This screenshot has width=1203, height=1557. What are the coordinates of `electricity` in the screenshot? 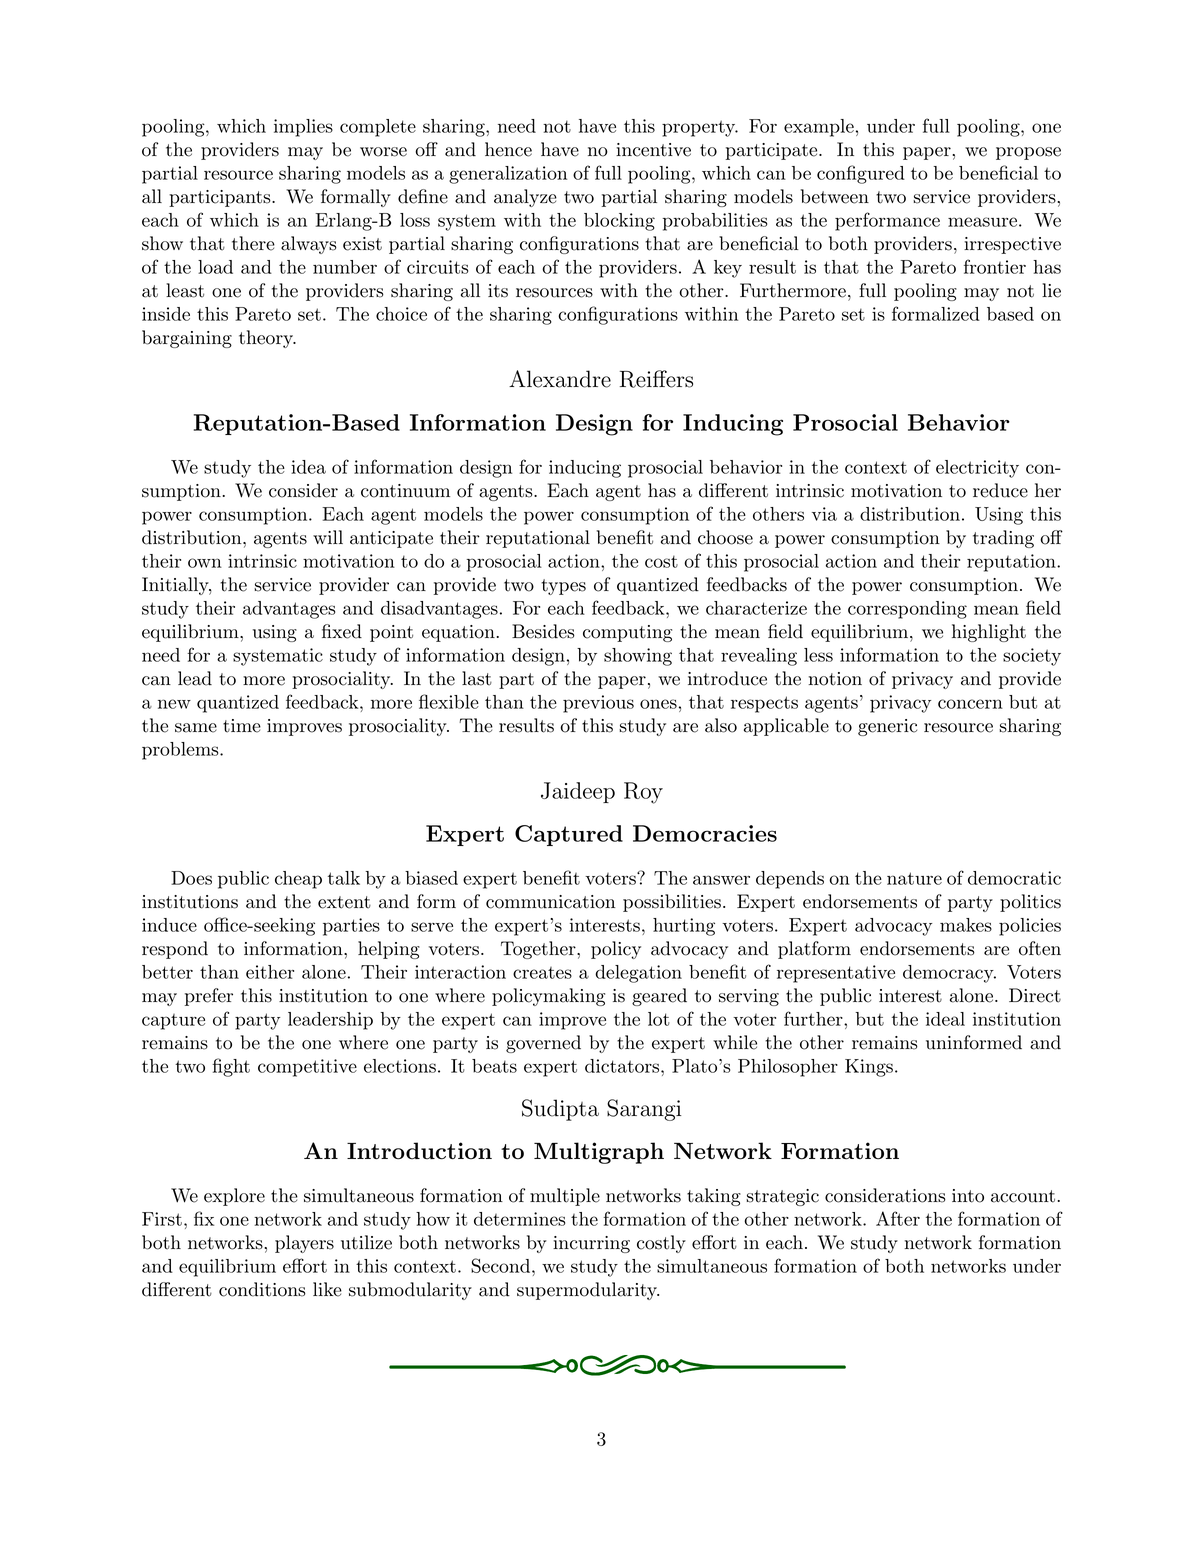 It's located at (977, 469).
